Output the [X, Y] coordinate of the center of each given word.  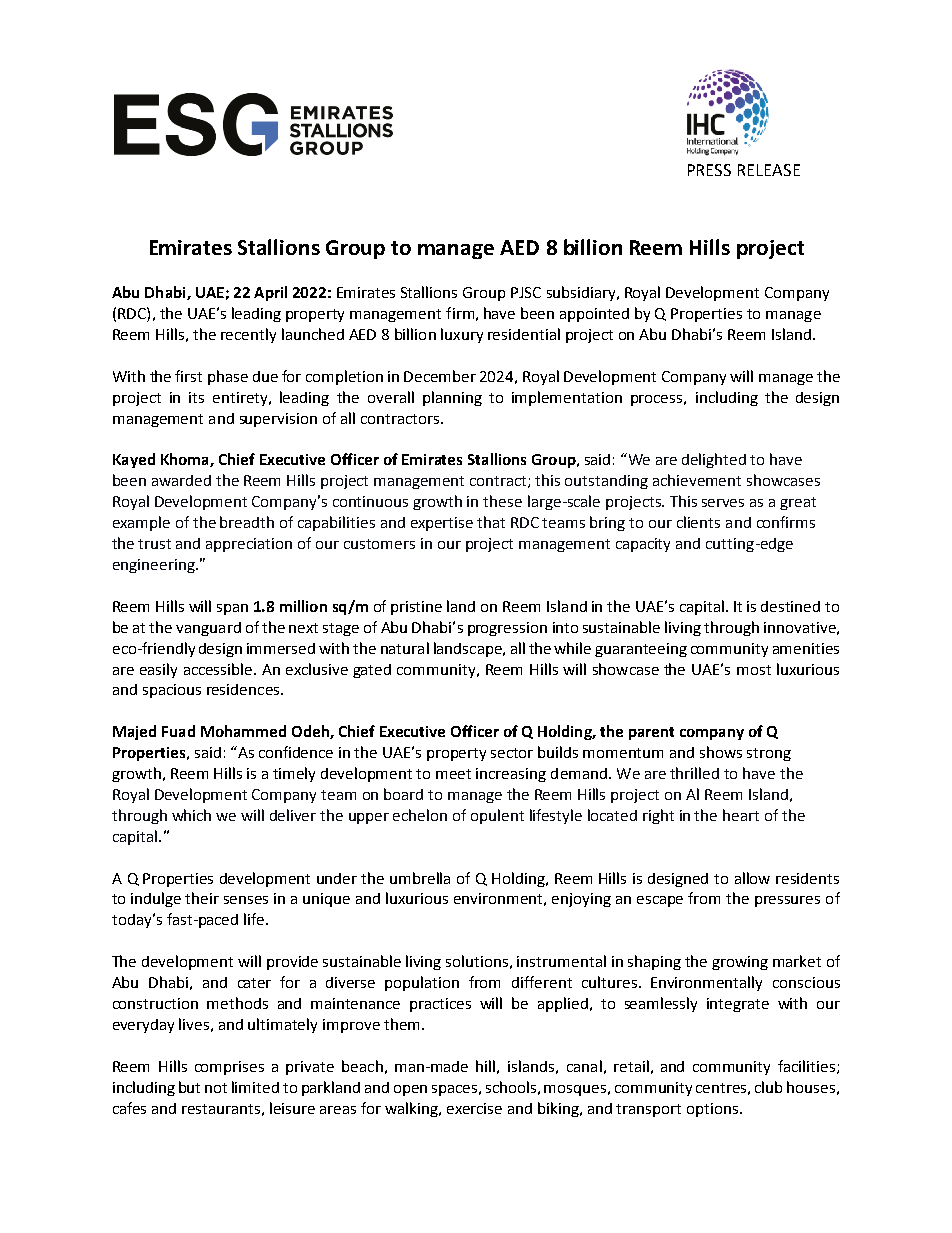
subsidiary [582, 293]
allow [752, 878]
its [196, 397]
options [714, 1110]
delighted [714, 460]
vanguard [208, 629]
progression [507, 629]
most [754, 670]
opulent [497, 816]
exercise [474, 1108]
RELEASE [769, 170]
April [270, 293]
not [216, 1088]
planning [452, 398]
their [202, 898]
